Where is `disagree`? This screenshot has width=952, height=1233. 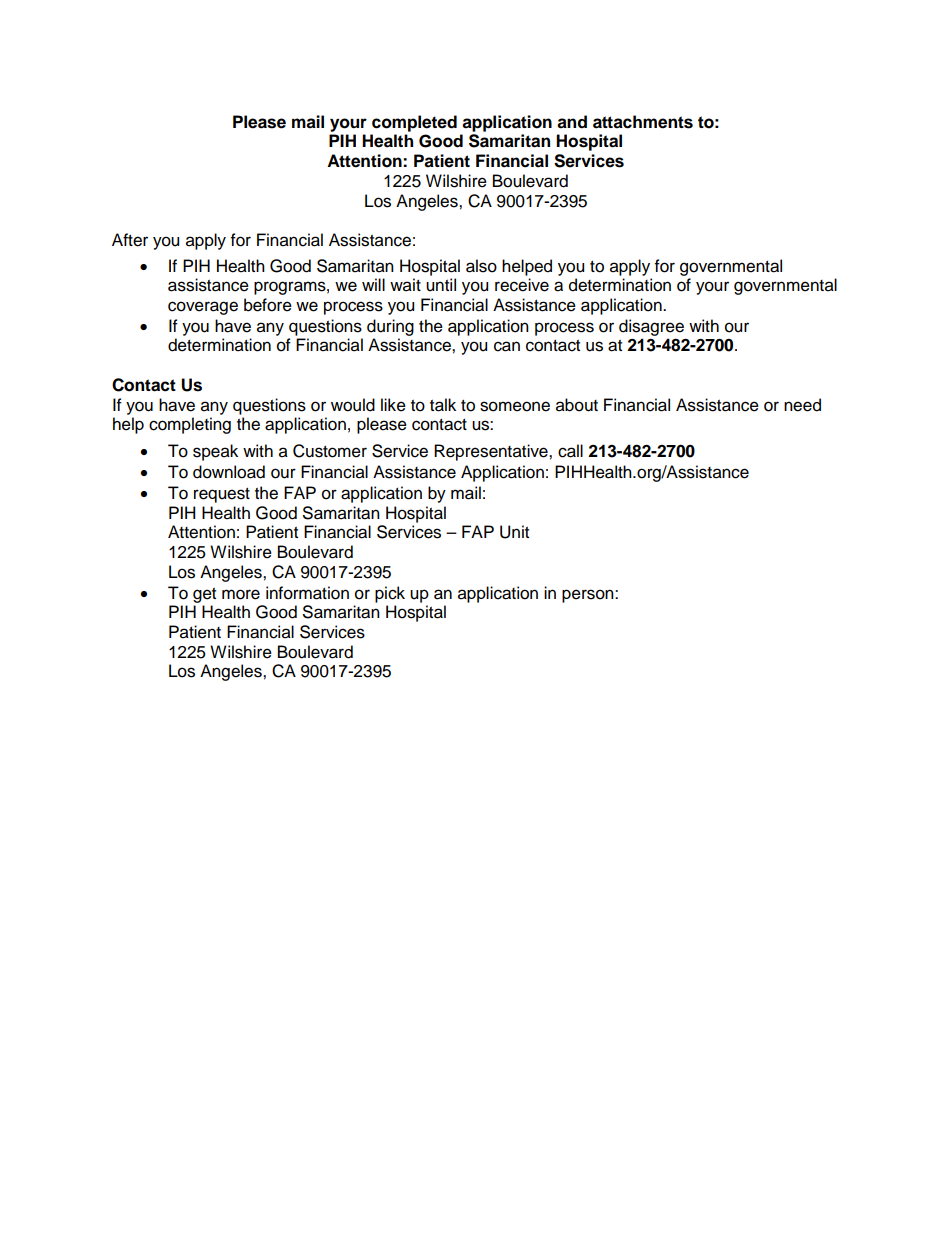
disagree is located at coordinates (651, 327).
